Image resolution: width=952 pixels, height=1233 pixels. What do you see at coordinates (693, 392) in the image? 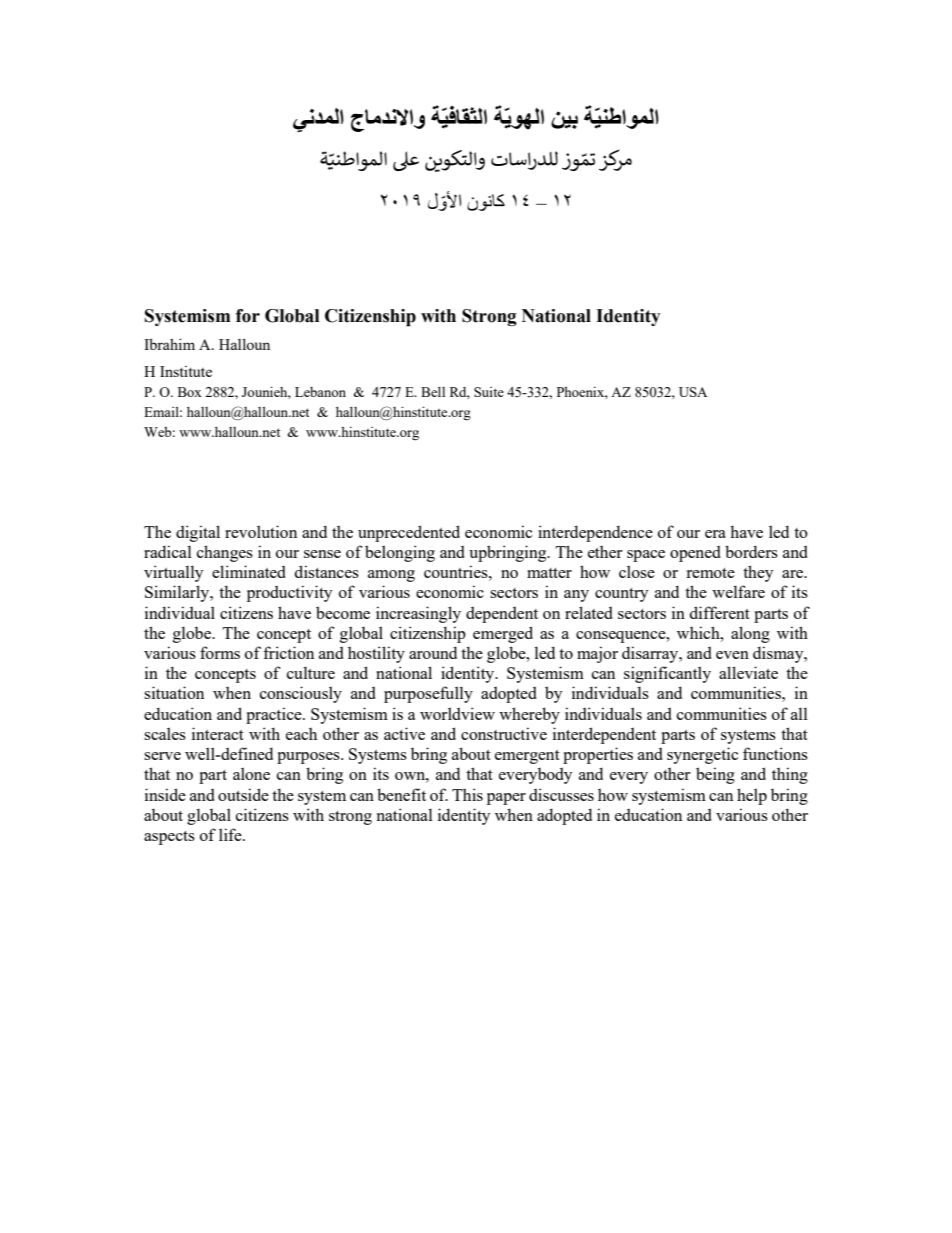
I see `USA` at bounding box center [693, 392].
